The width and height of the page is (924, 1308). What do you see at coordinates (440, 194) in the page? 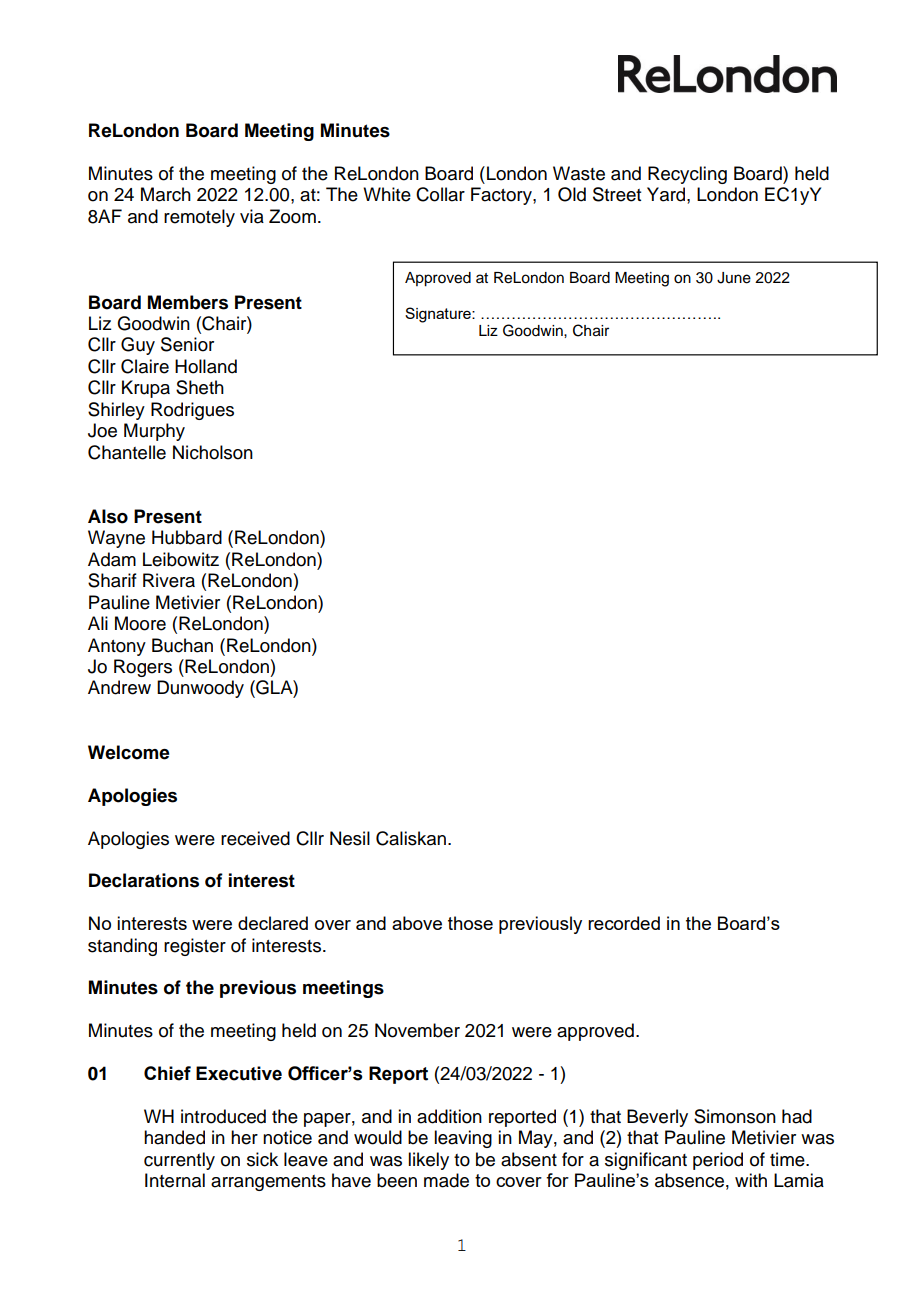
I see `Collar` at bounding box center [440, 194].
